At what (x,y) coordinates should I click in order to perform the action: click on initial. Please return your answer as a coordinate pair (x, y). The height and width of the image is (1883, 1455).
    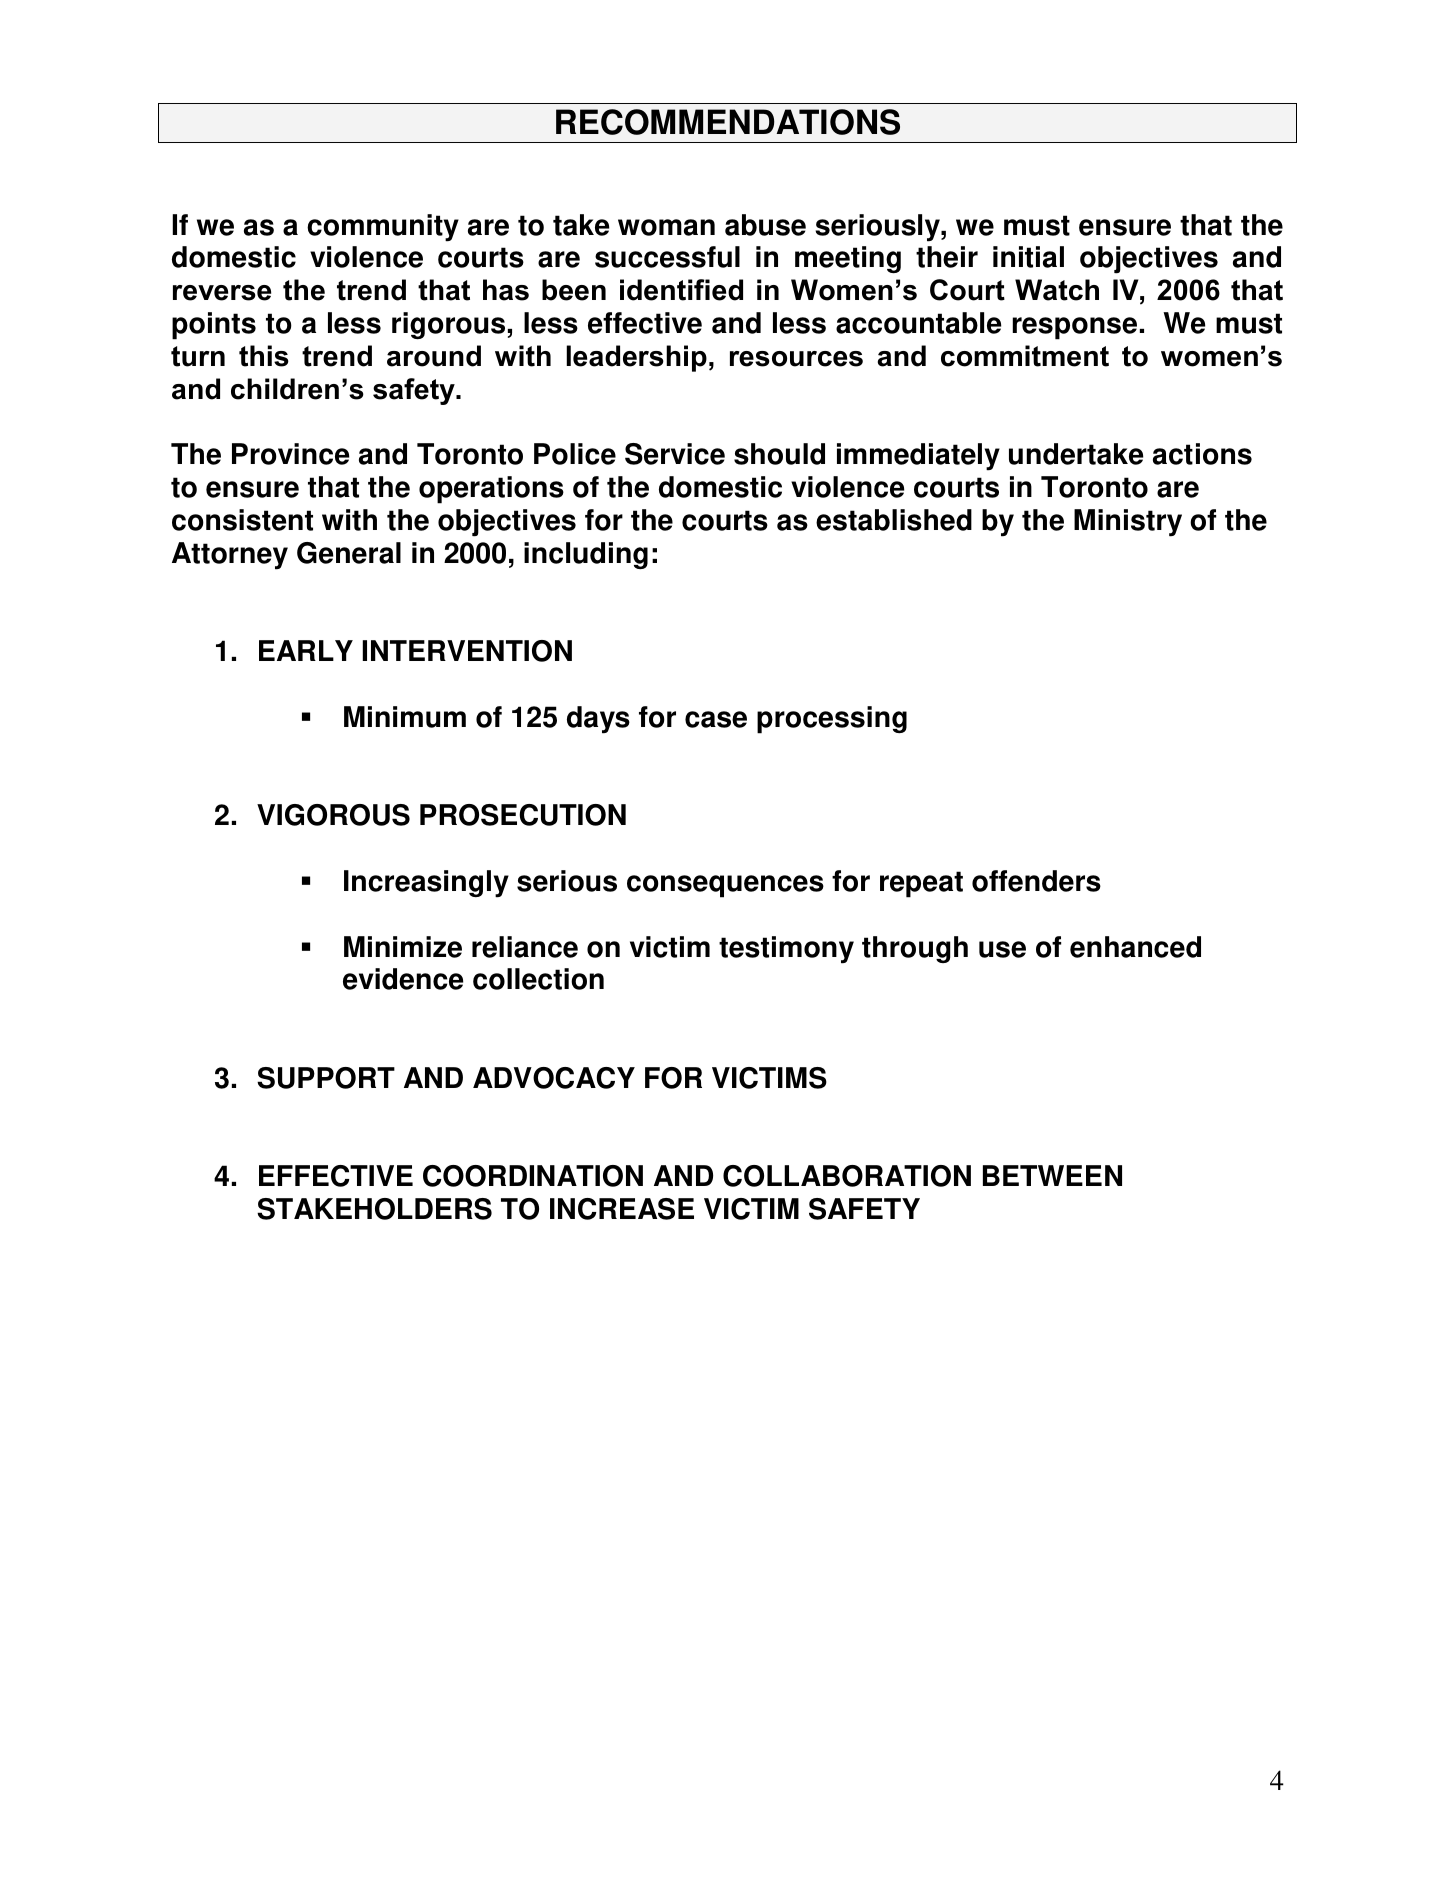
    Looking at the image, I should click on (1028, 257).
